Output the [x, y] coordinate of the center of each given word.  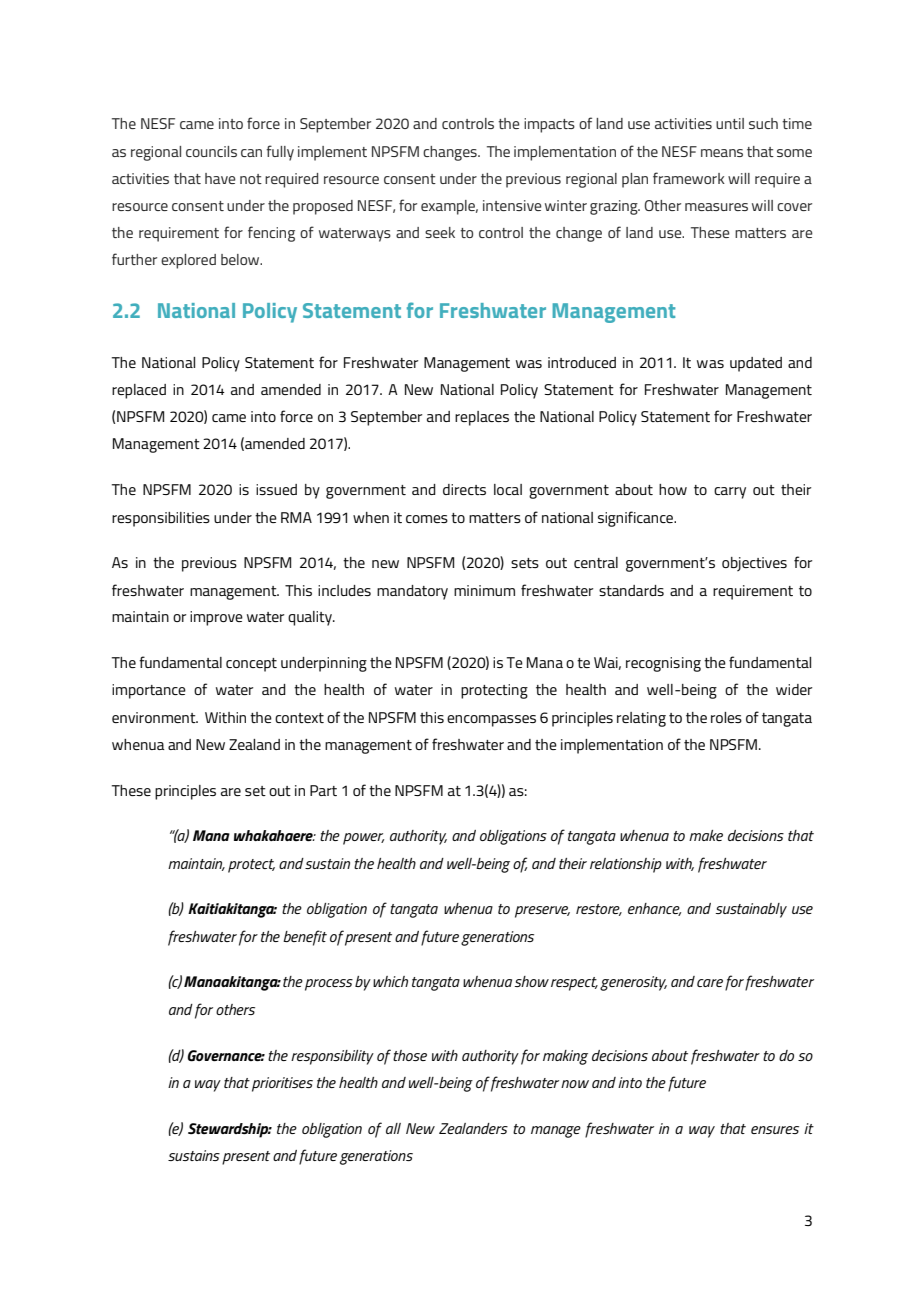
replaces [482, 418]
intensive [512, 205]
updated [756, 364]
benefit [305, 938]
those [410, 1055]
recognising [663, 664]
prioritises [282, 1084]
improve [216, 618]
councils [211, 151]
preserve [542, 912]
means [722, 153]
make [706, 835]
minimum [484, 590]
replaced [139, 391]
